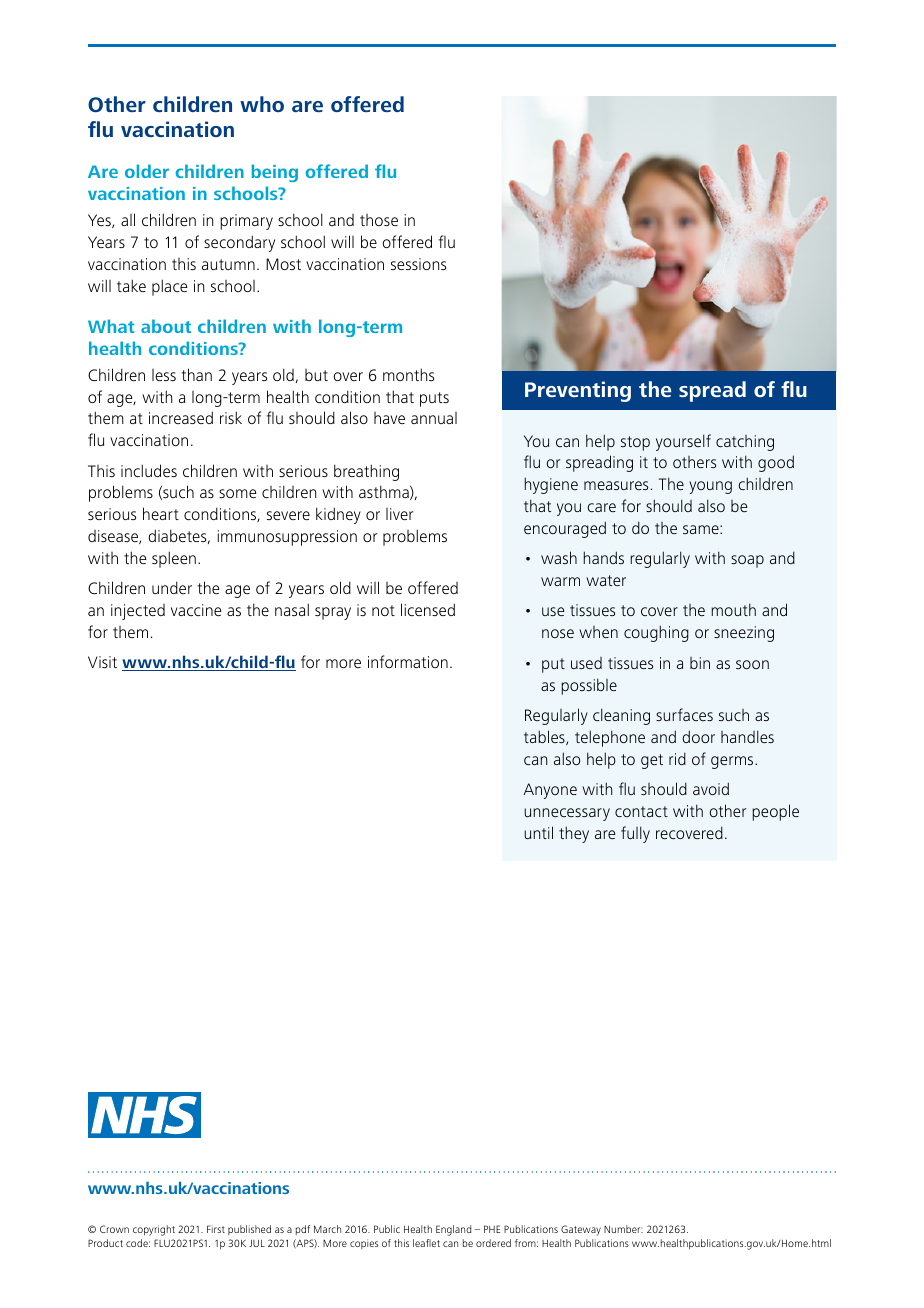  What do you see at coordinates (408, 661) in the image?
I see `information` at bounding box center [408, 661].
